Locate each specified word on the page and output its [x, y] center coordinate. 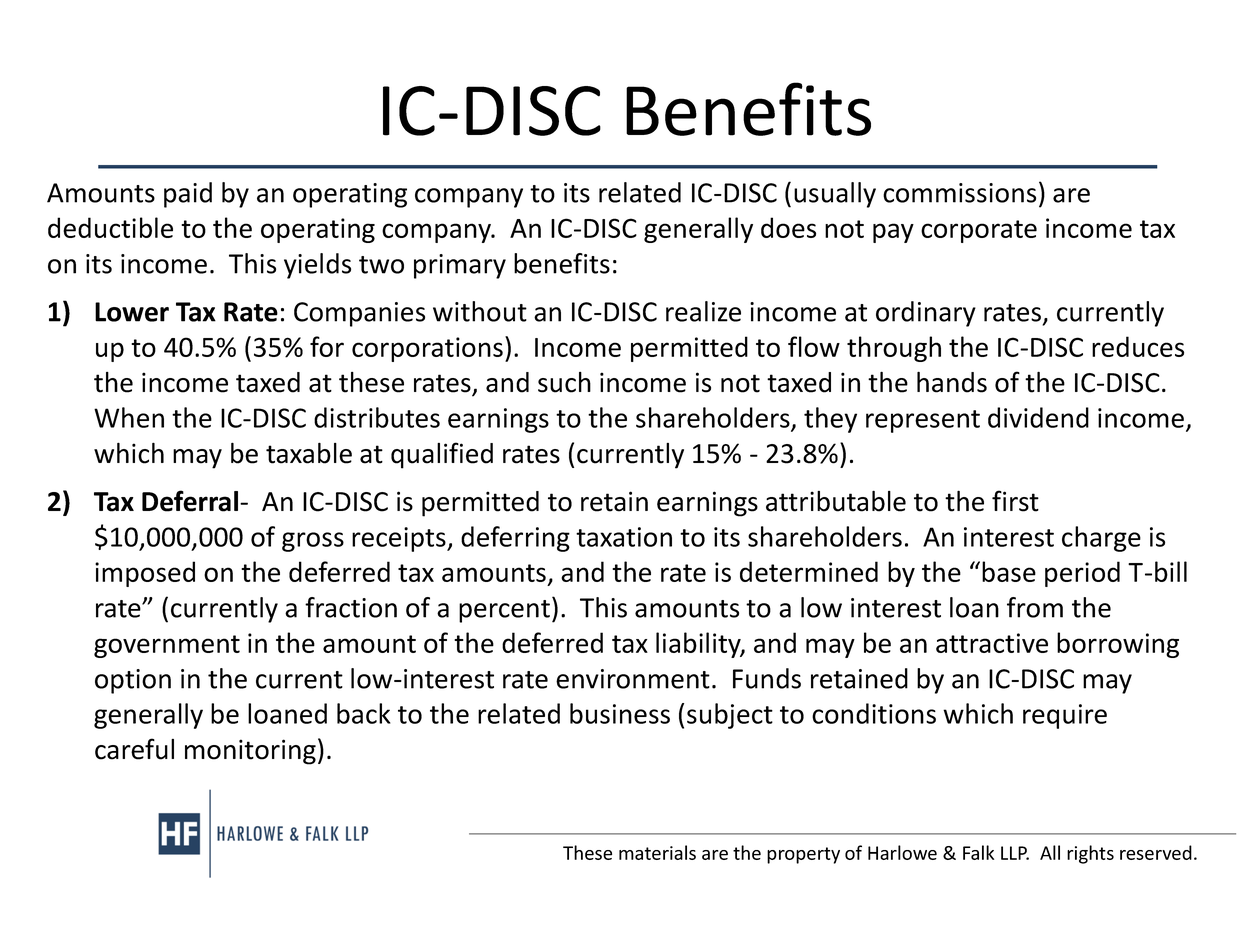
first [1015, 501]
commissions [959, 193]
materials [657, 852]
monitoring [250, 752]
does [788, 227]
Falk [978, 852]
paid [188, 195]
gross [313, 542]
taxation [624, 537]
